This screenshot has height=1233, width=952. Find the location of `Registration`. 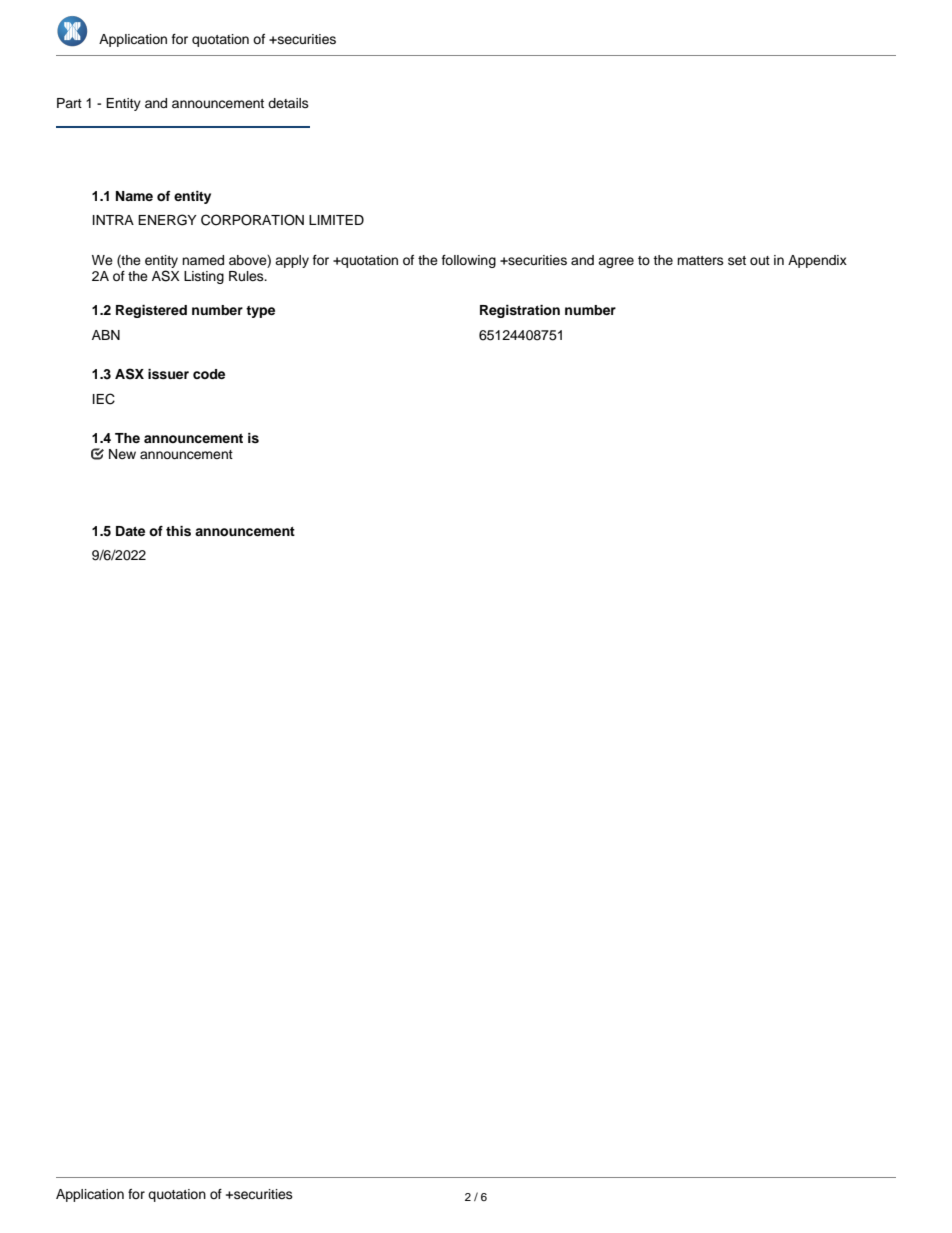

Registration is located at coordinates (520, 311).
